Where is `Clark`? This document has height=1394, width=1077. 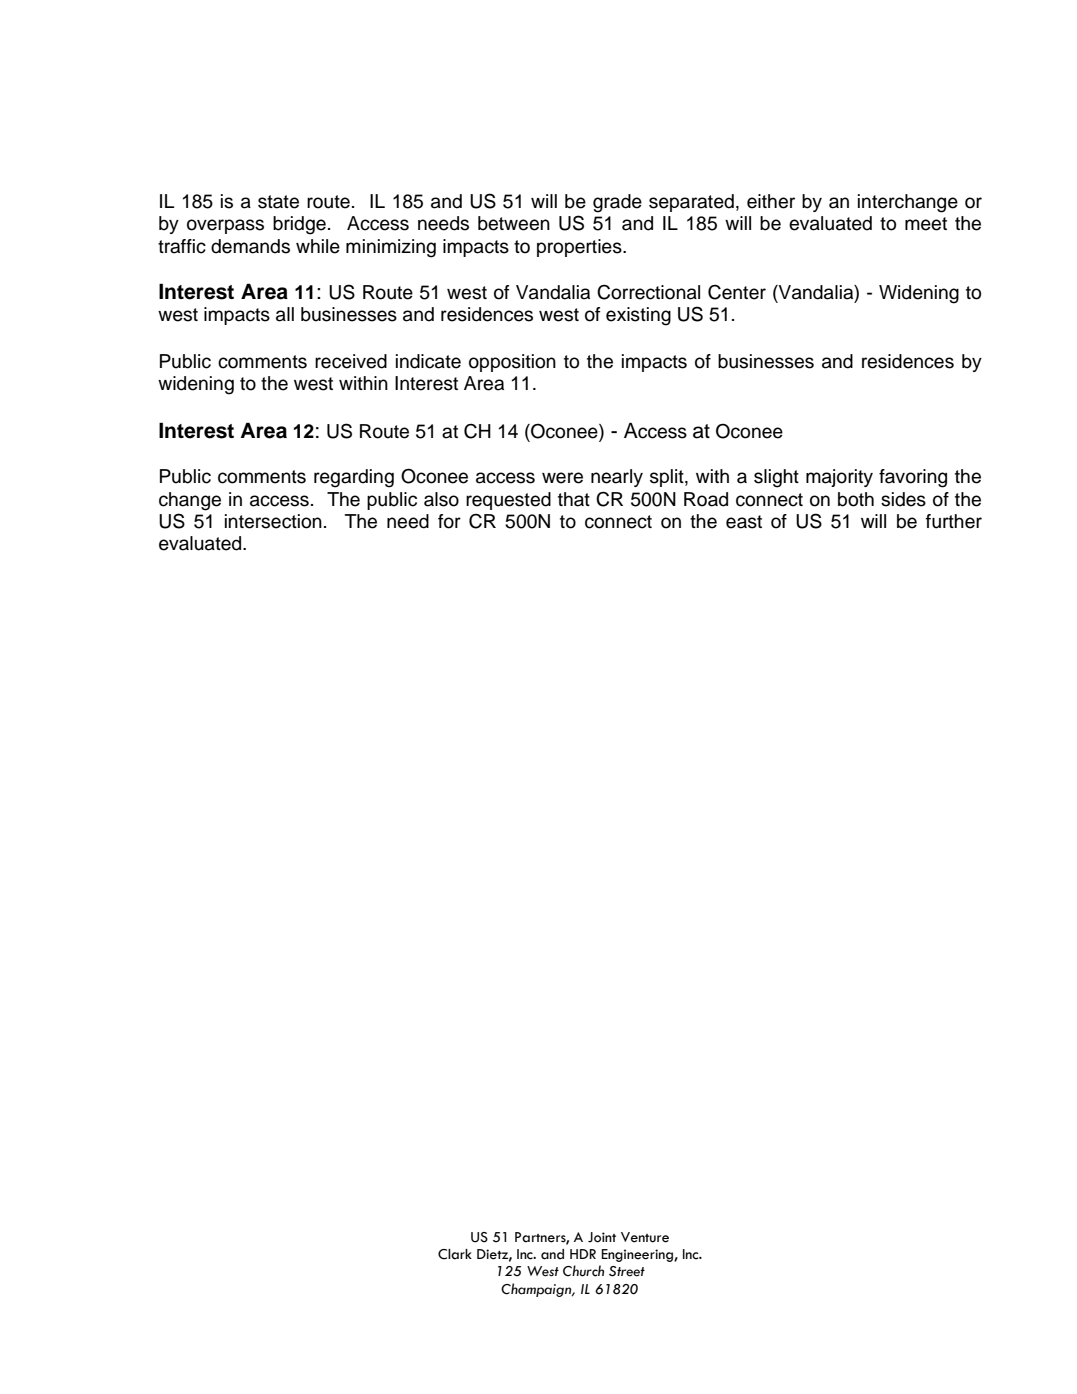
Clark is located at coordinates (455, 1254).
